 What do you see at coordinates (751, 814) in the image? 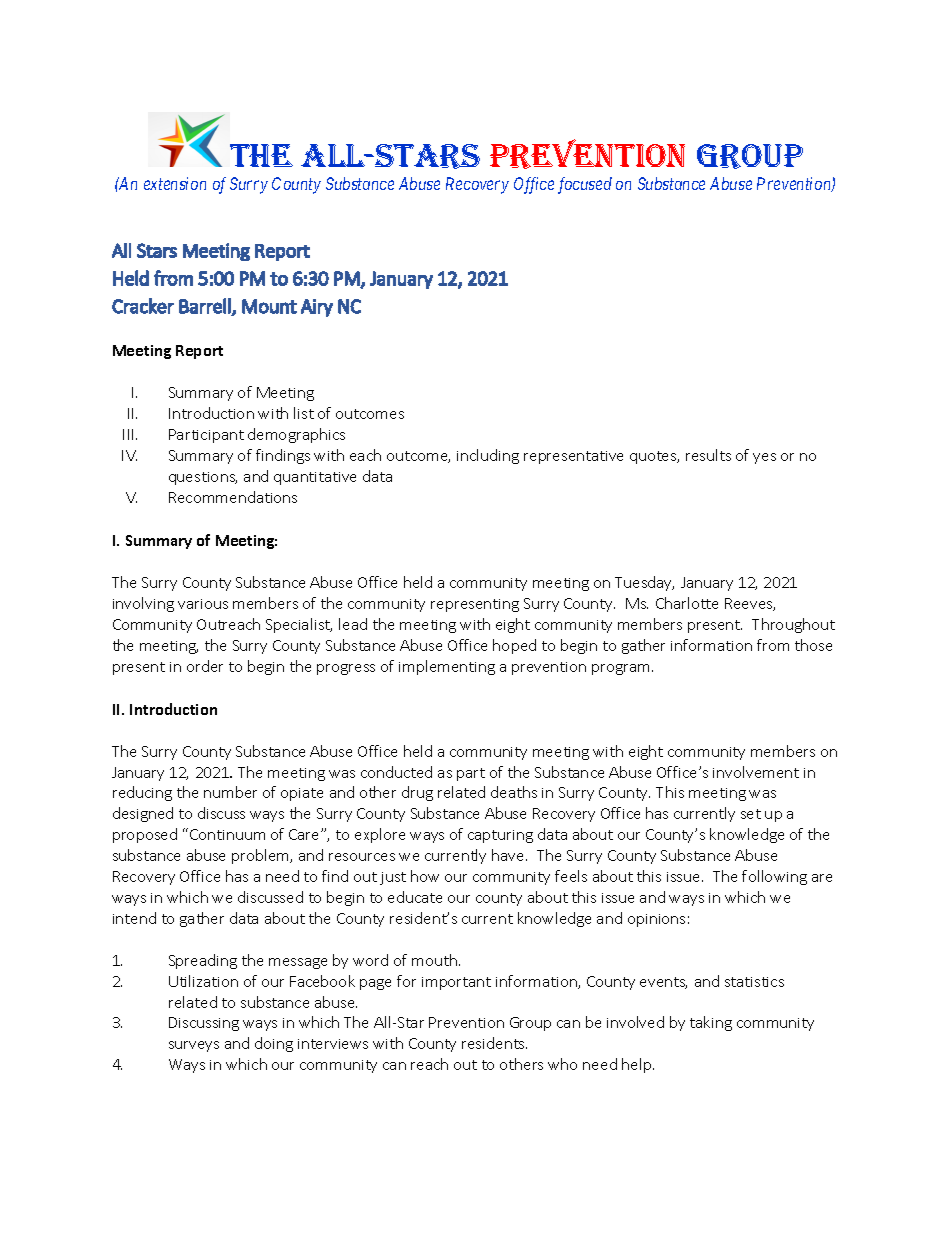
I see `set` at bounding box center [751, 814].
